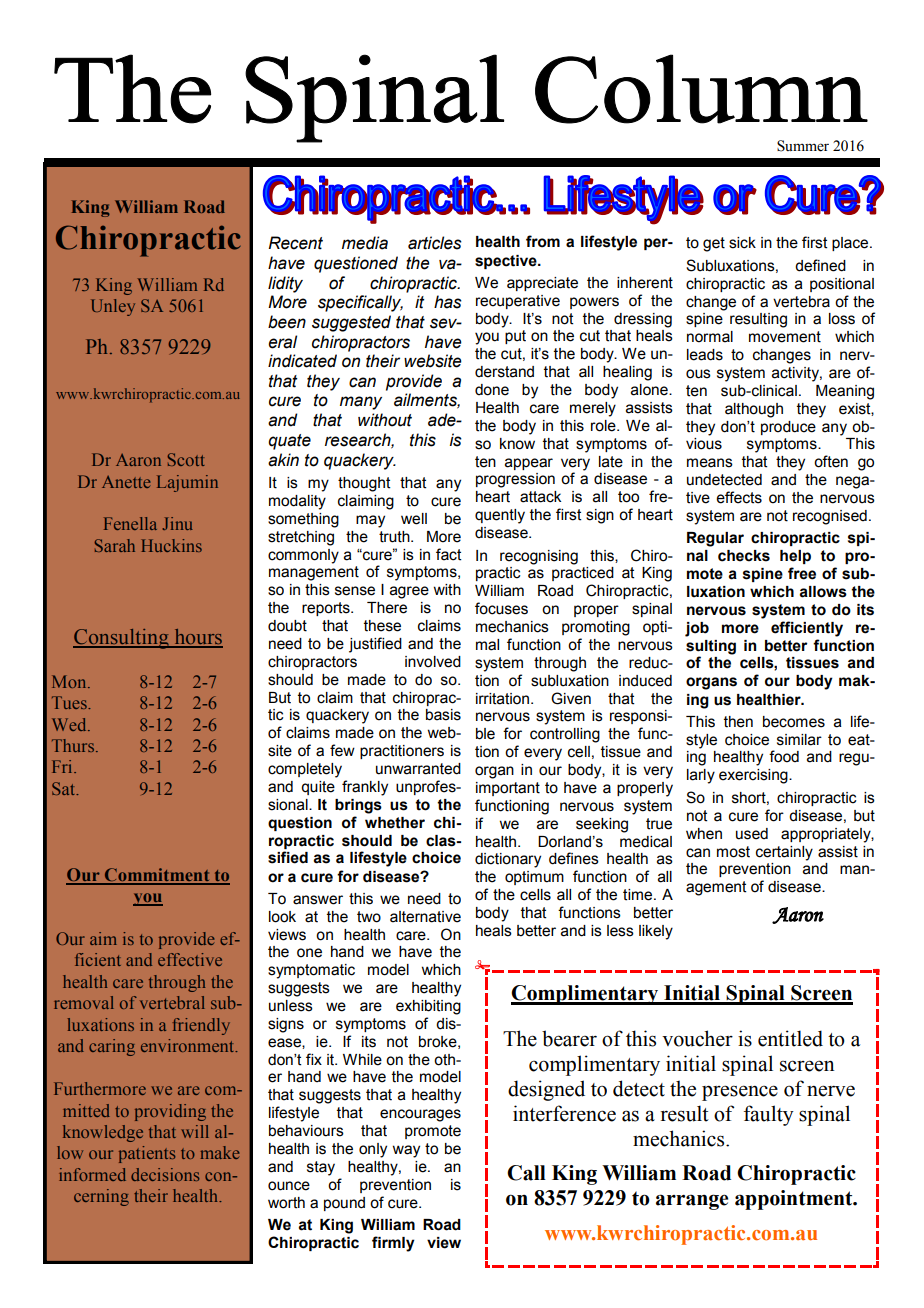  Describe the element at coordinates (492, 390) in the page. I see `done` at that location.
